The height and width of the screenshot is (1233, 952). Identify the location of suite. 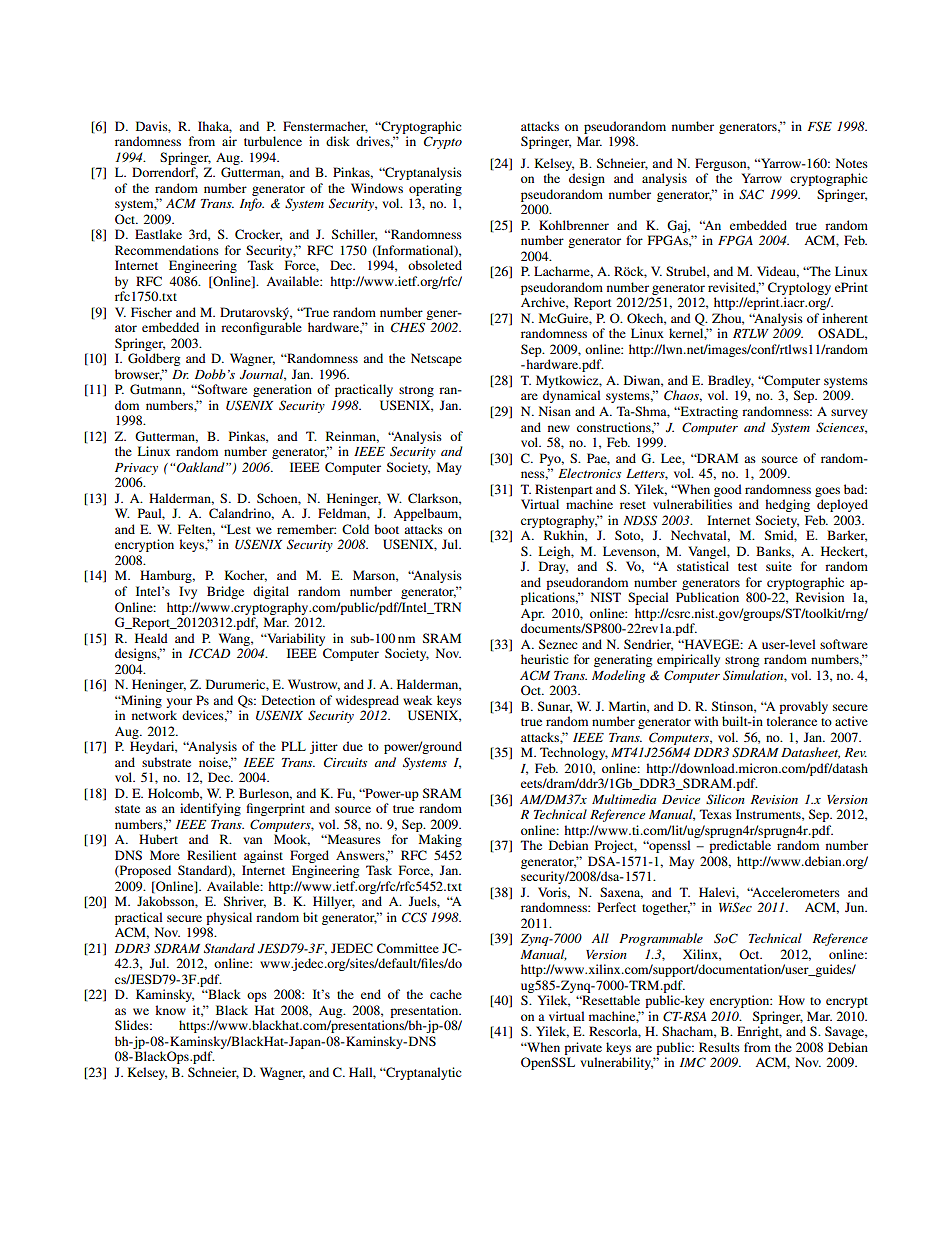
(779, 566).
